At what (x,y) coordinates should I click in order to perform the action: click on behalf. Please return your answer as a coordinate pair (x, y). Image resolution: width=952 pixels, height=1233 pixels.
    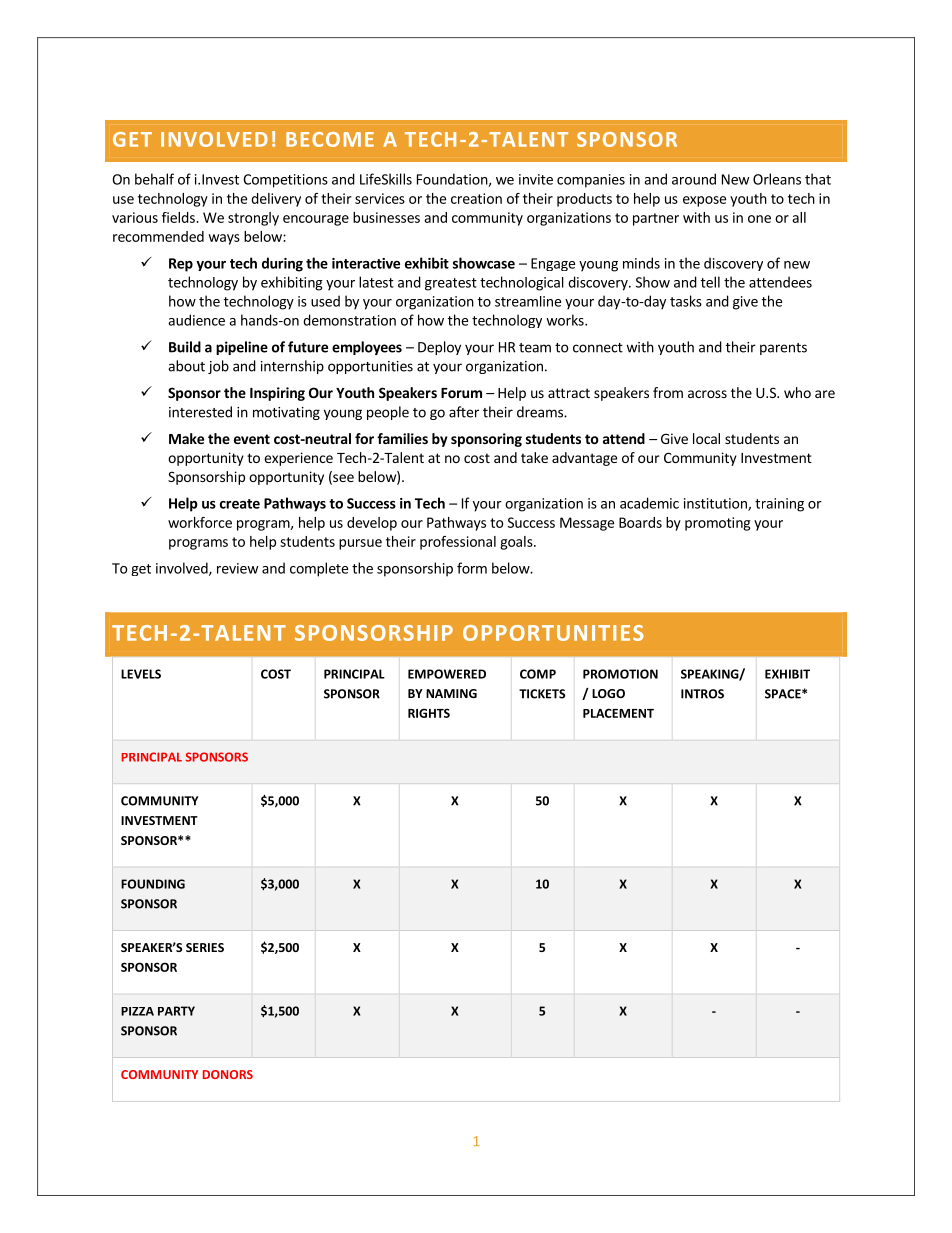
    Looking at the image, I should click on (154, 179).
